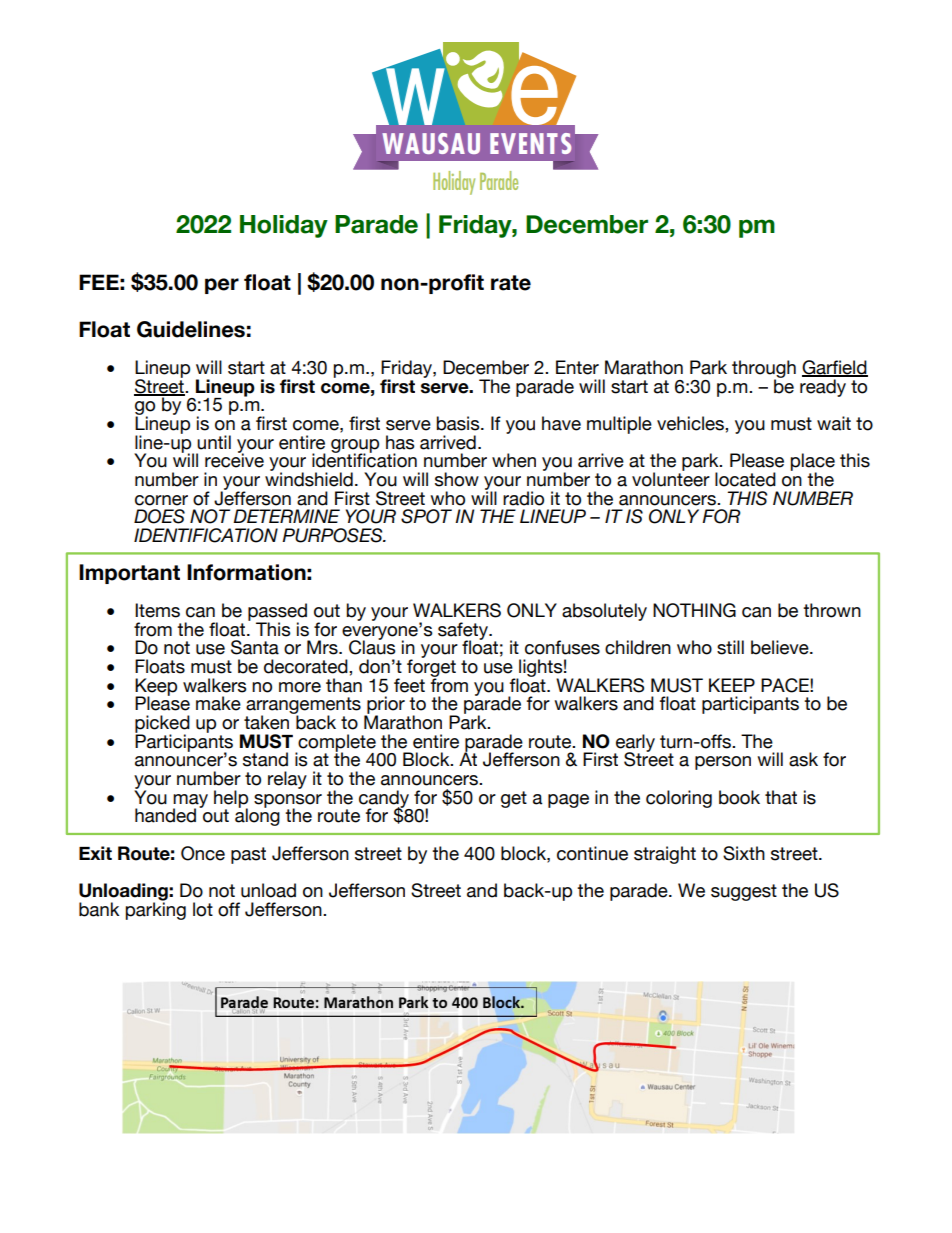  I want to click on basis, so click(459, 423).
